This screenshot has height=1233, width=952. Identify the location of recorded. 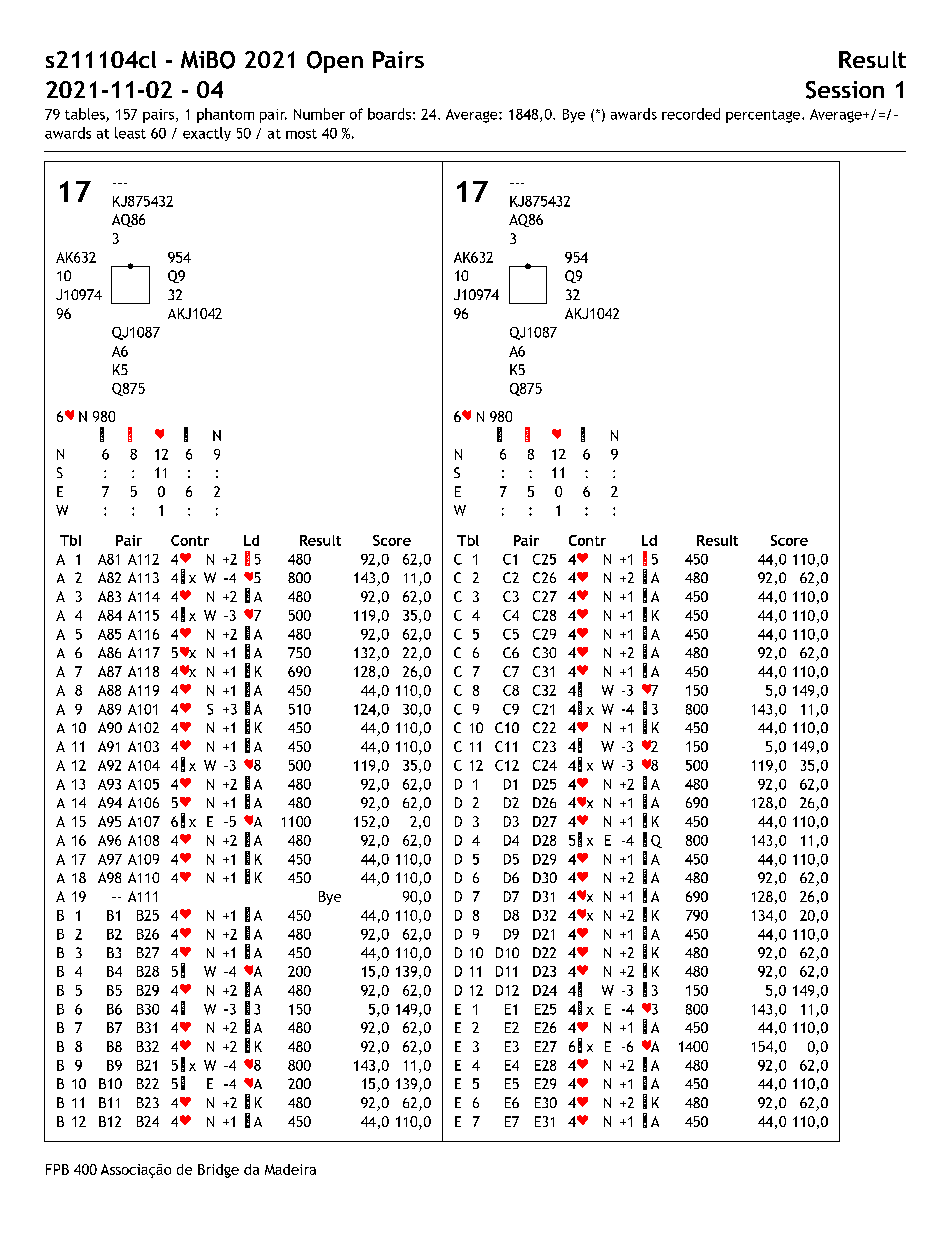
(691, 114).
